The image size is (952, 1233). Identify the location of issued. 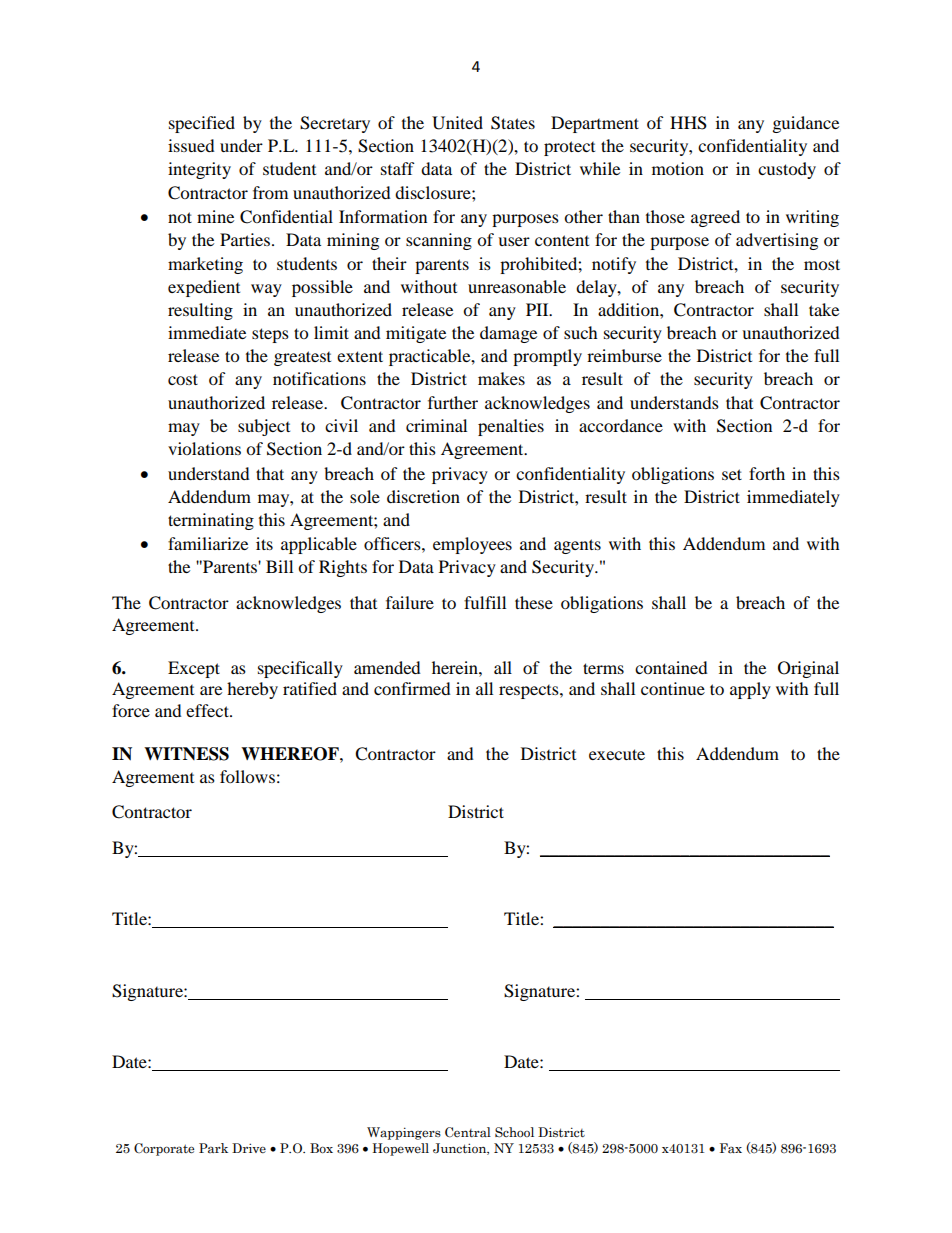
(191, 145).
